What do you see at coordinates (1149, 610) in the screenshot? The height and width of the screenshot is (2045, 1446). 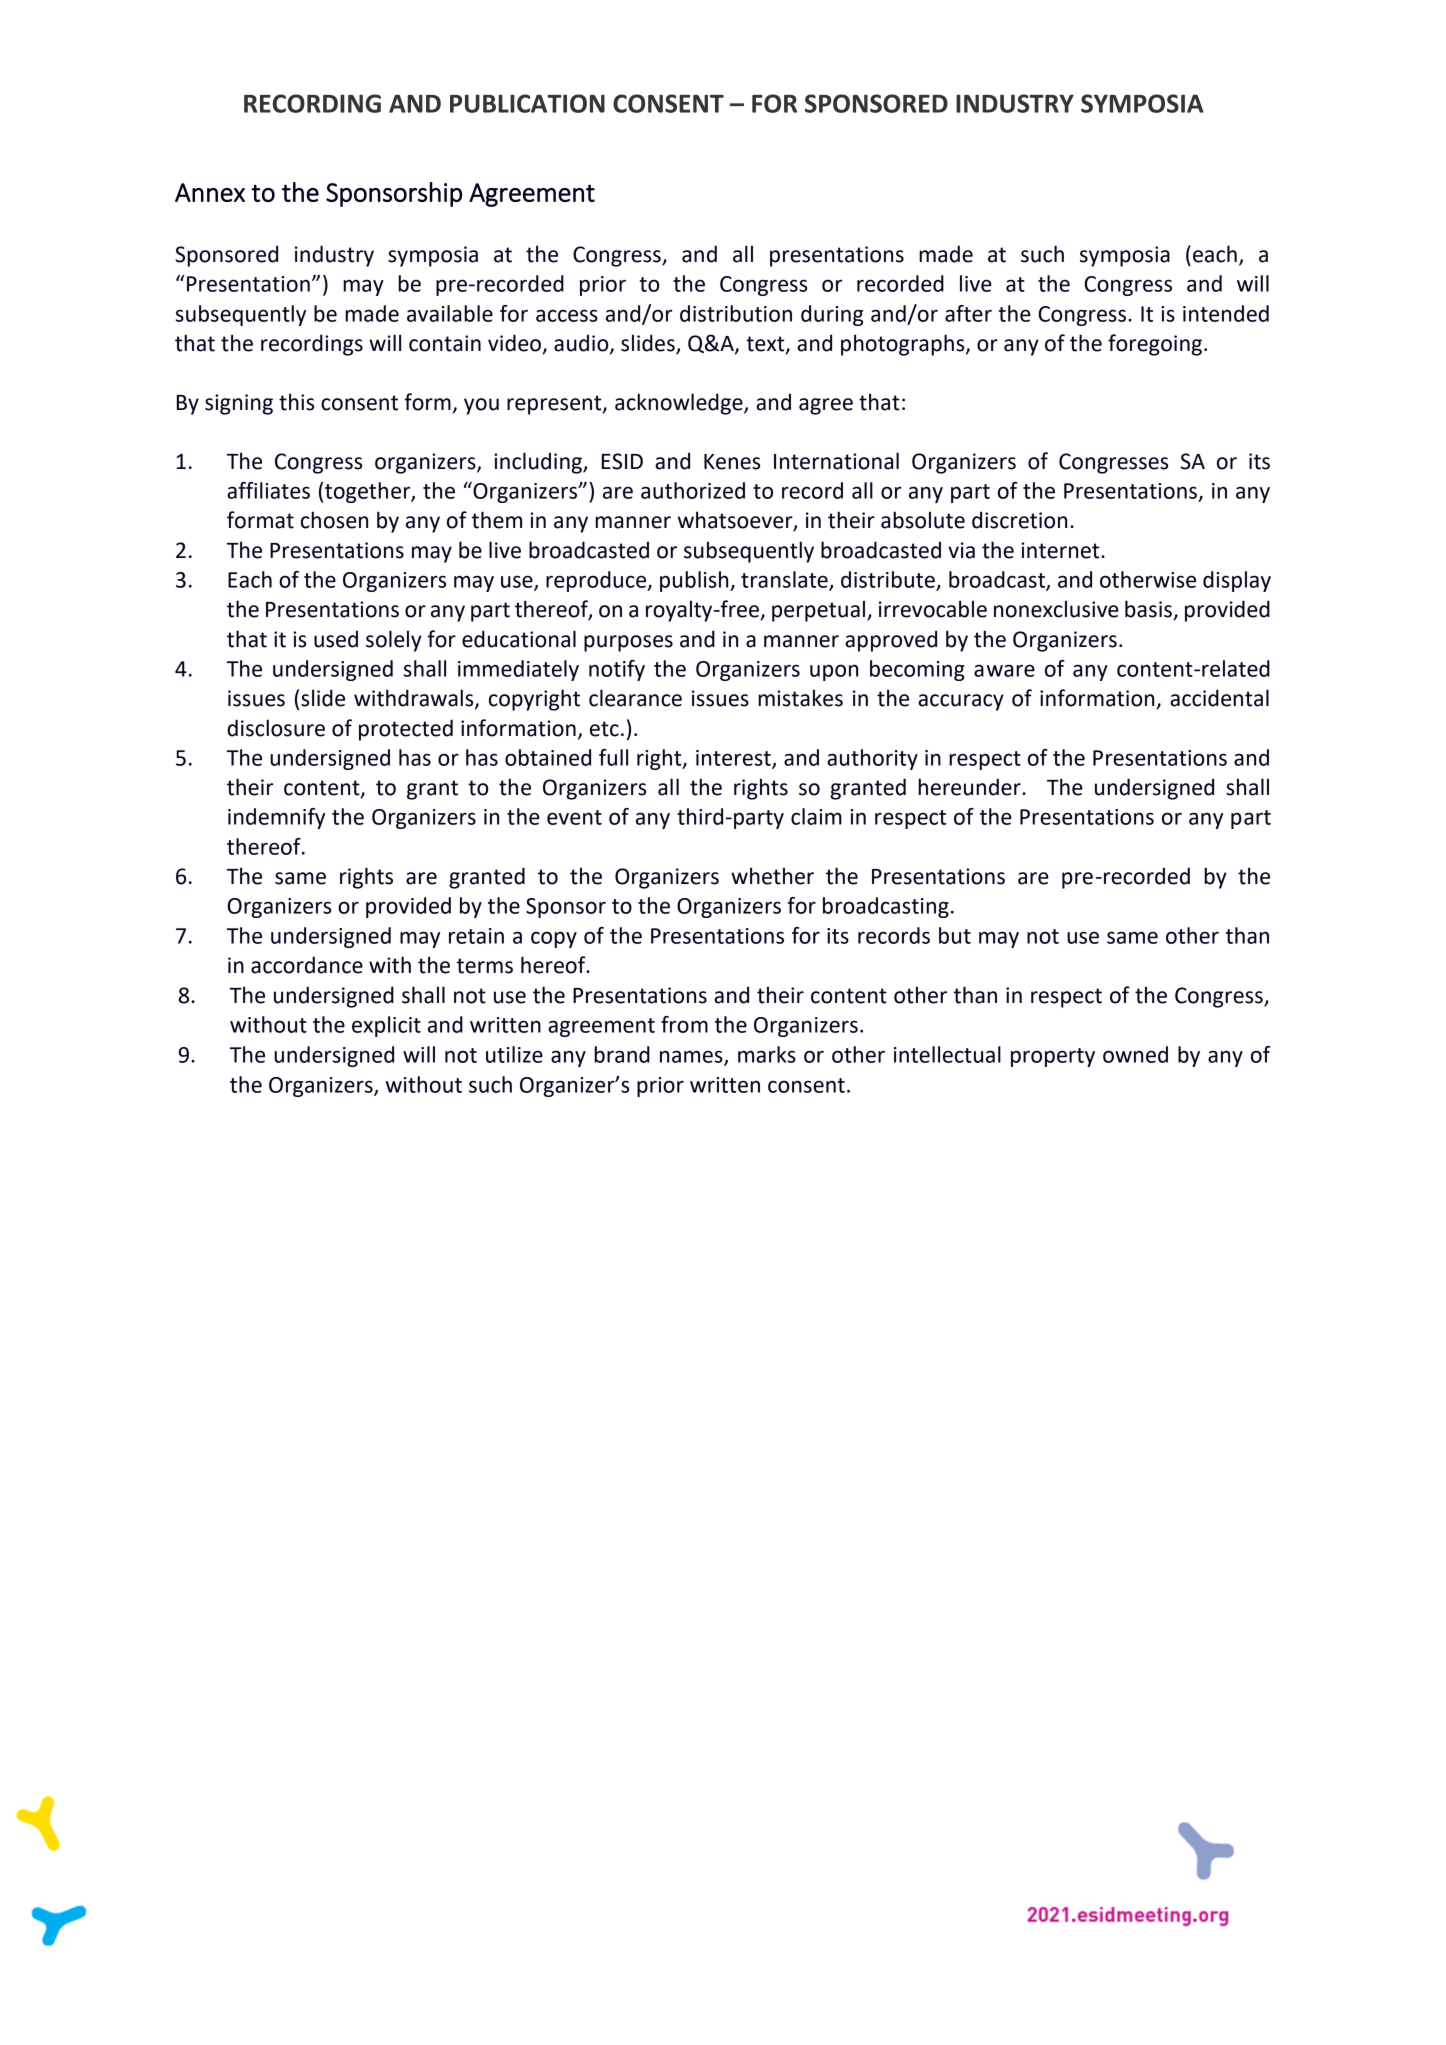 I see `basis` at bounding box center [1149, 610].
